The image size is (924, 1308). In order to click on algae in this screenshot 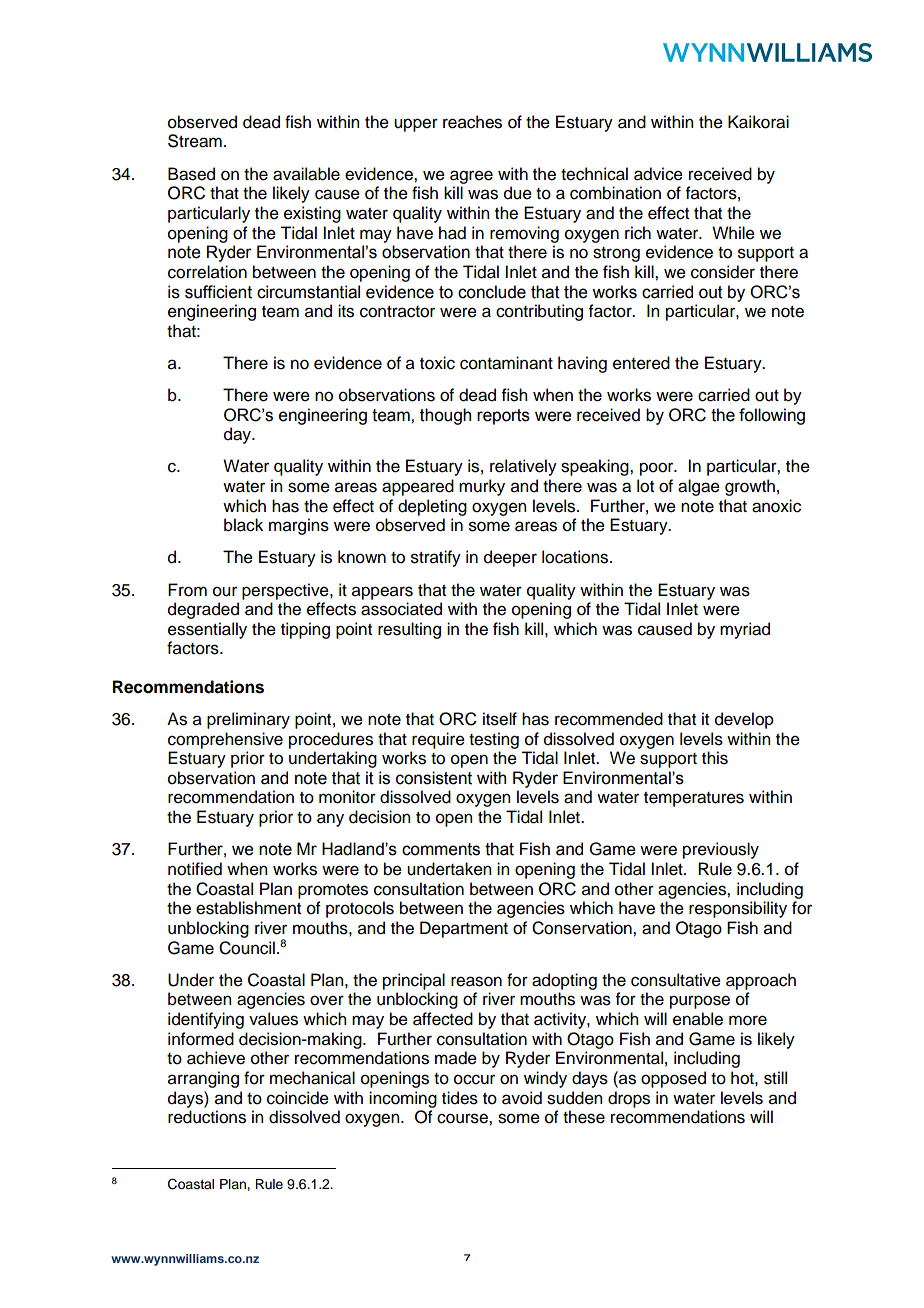, I will do `click(699, 487)`.
